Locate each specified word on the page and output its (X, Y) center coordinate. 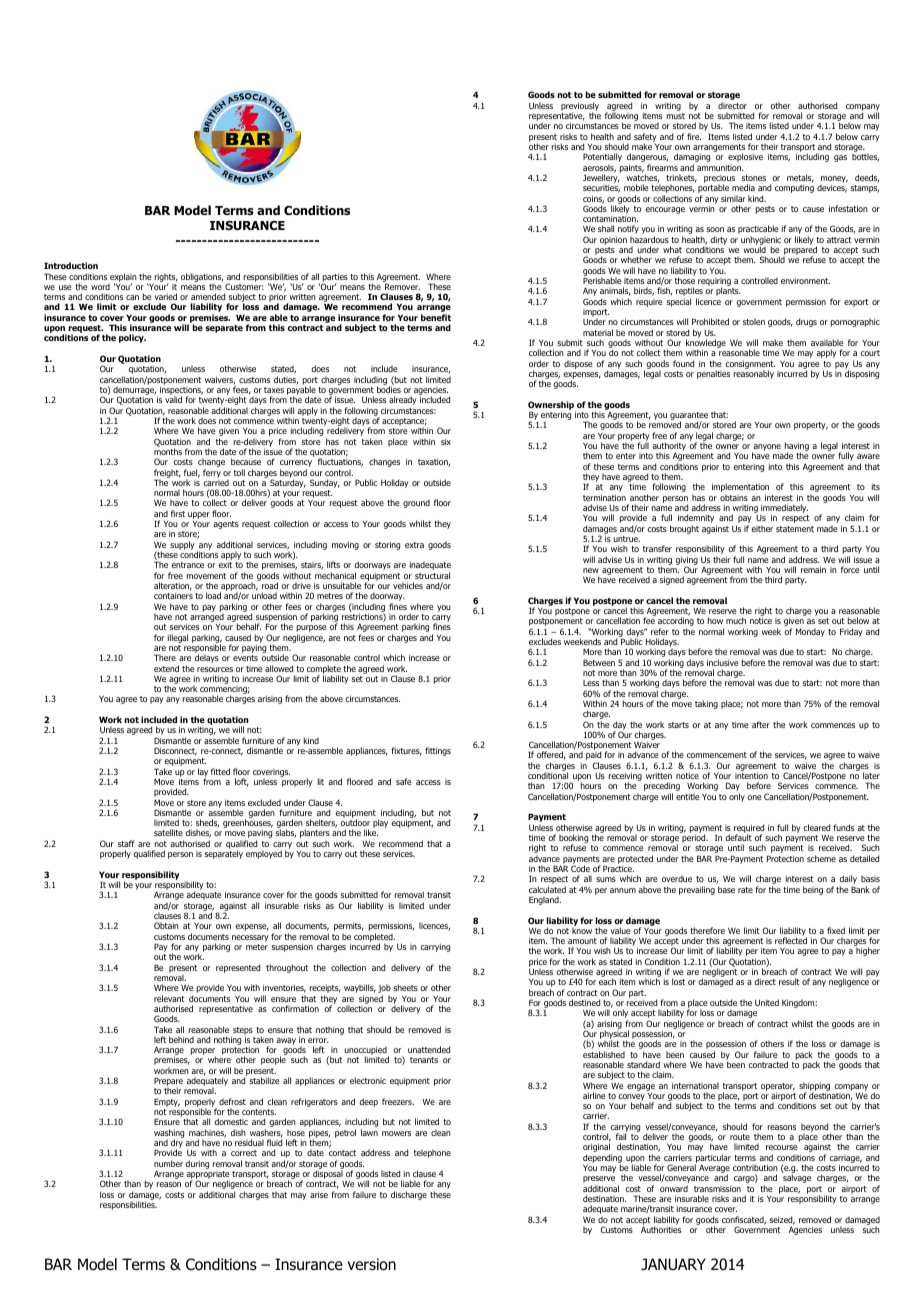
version (372, 1264)
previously (580, 107)
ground (416, 503)
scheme (821, 858)
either (762, 528)
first (178, 513)
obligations (202, 278)
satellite (168, 832)
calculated (547, 889)
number (168, 1163)
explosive (745, 157)
